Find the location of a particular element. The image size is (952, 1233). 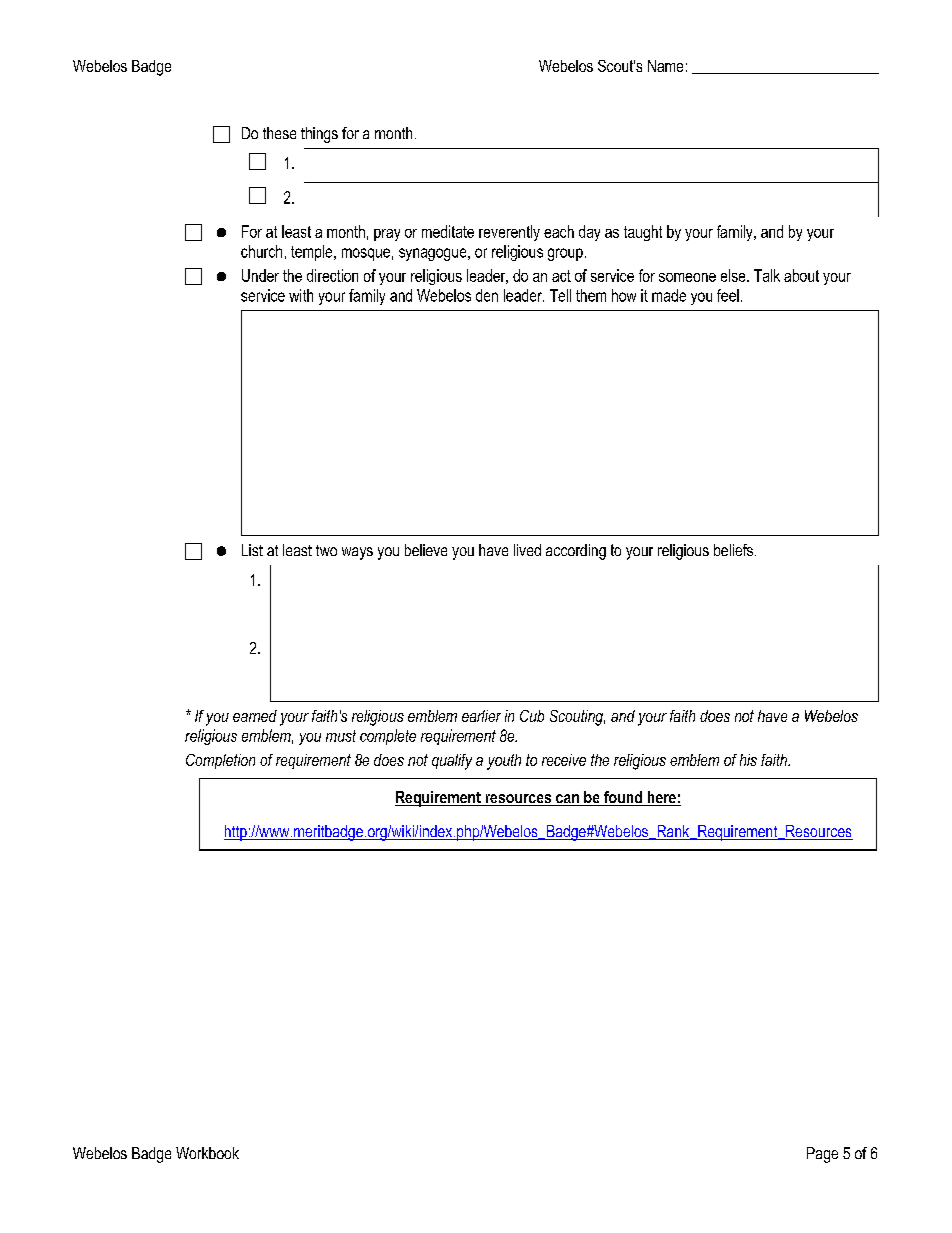

den is located at coordinates (487, 295).
